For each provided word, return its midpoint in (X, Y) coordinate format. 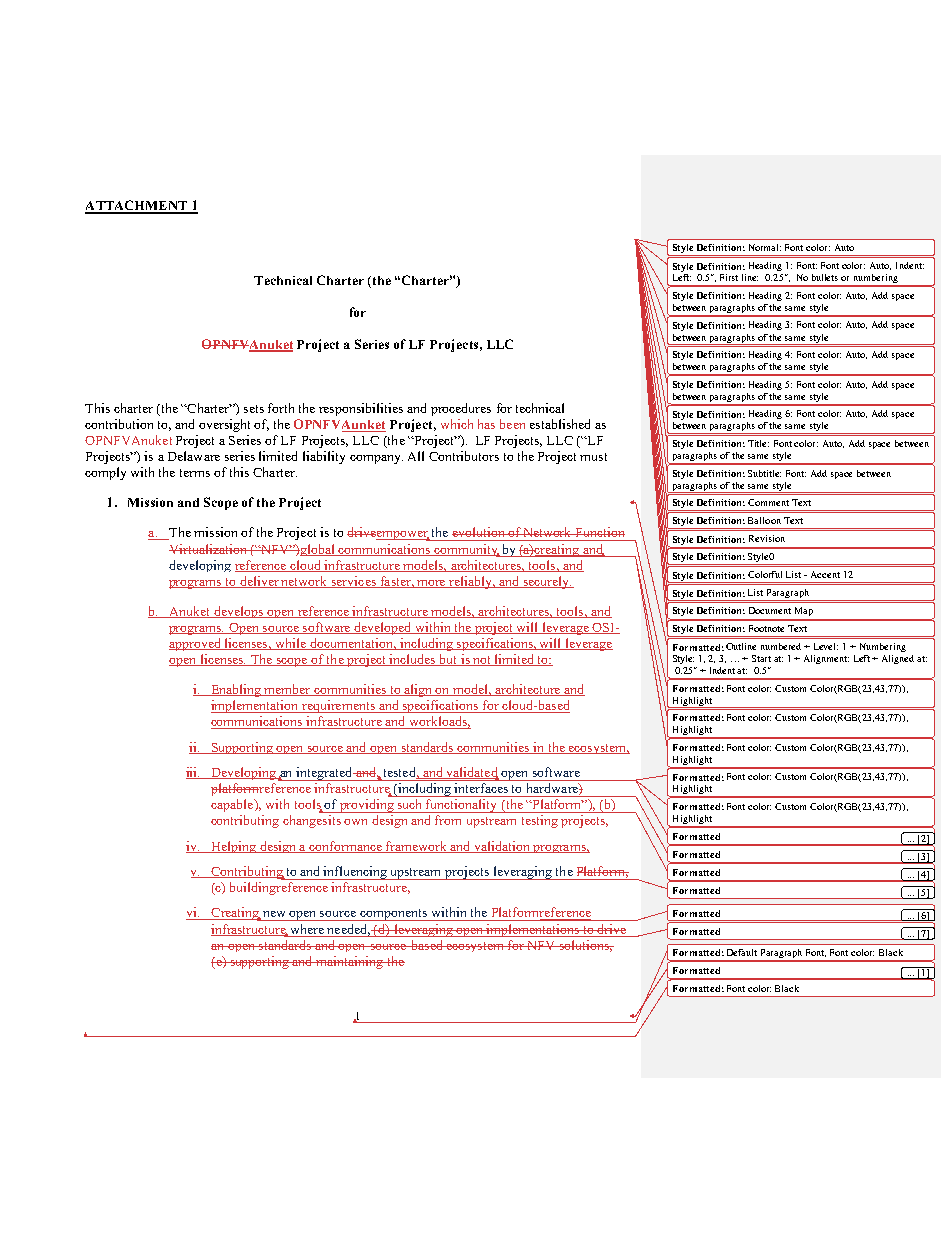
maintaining (350, 962)
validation (502, 847)
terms (195, 473)
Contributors (464, 456)
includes (412, 660)
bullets (825, 277)
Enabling (236, 690)
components (393, 915)
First (729, 277)
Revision (767, 538)
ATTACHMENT (137, 206)
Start (761, 658)
